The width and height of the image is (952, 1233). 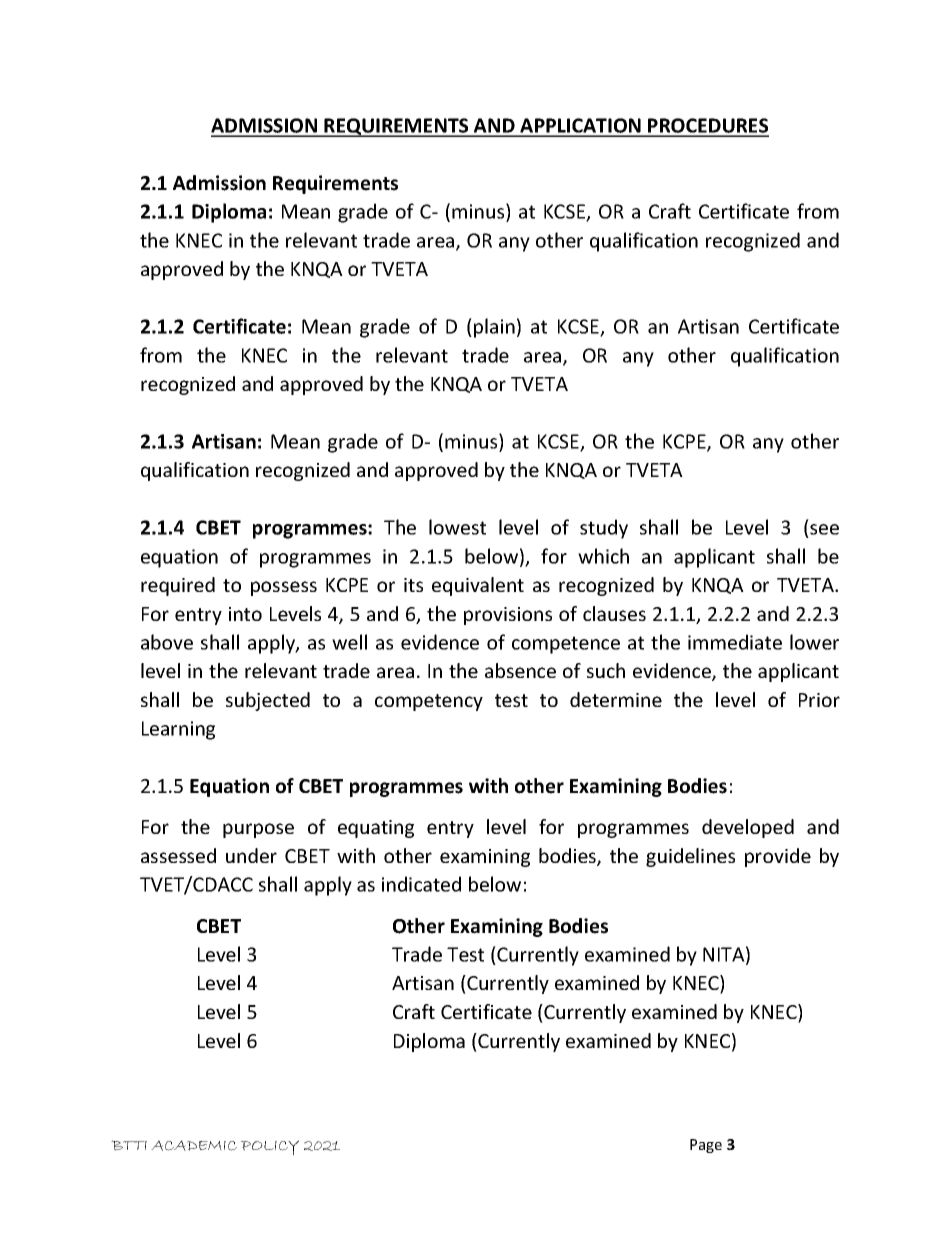 What do you see at coordinates (270, 1148) in the image?
I see `POLICY` at bounding box center [270, 1148].
